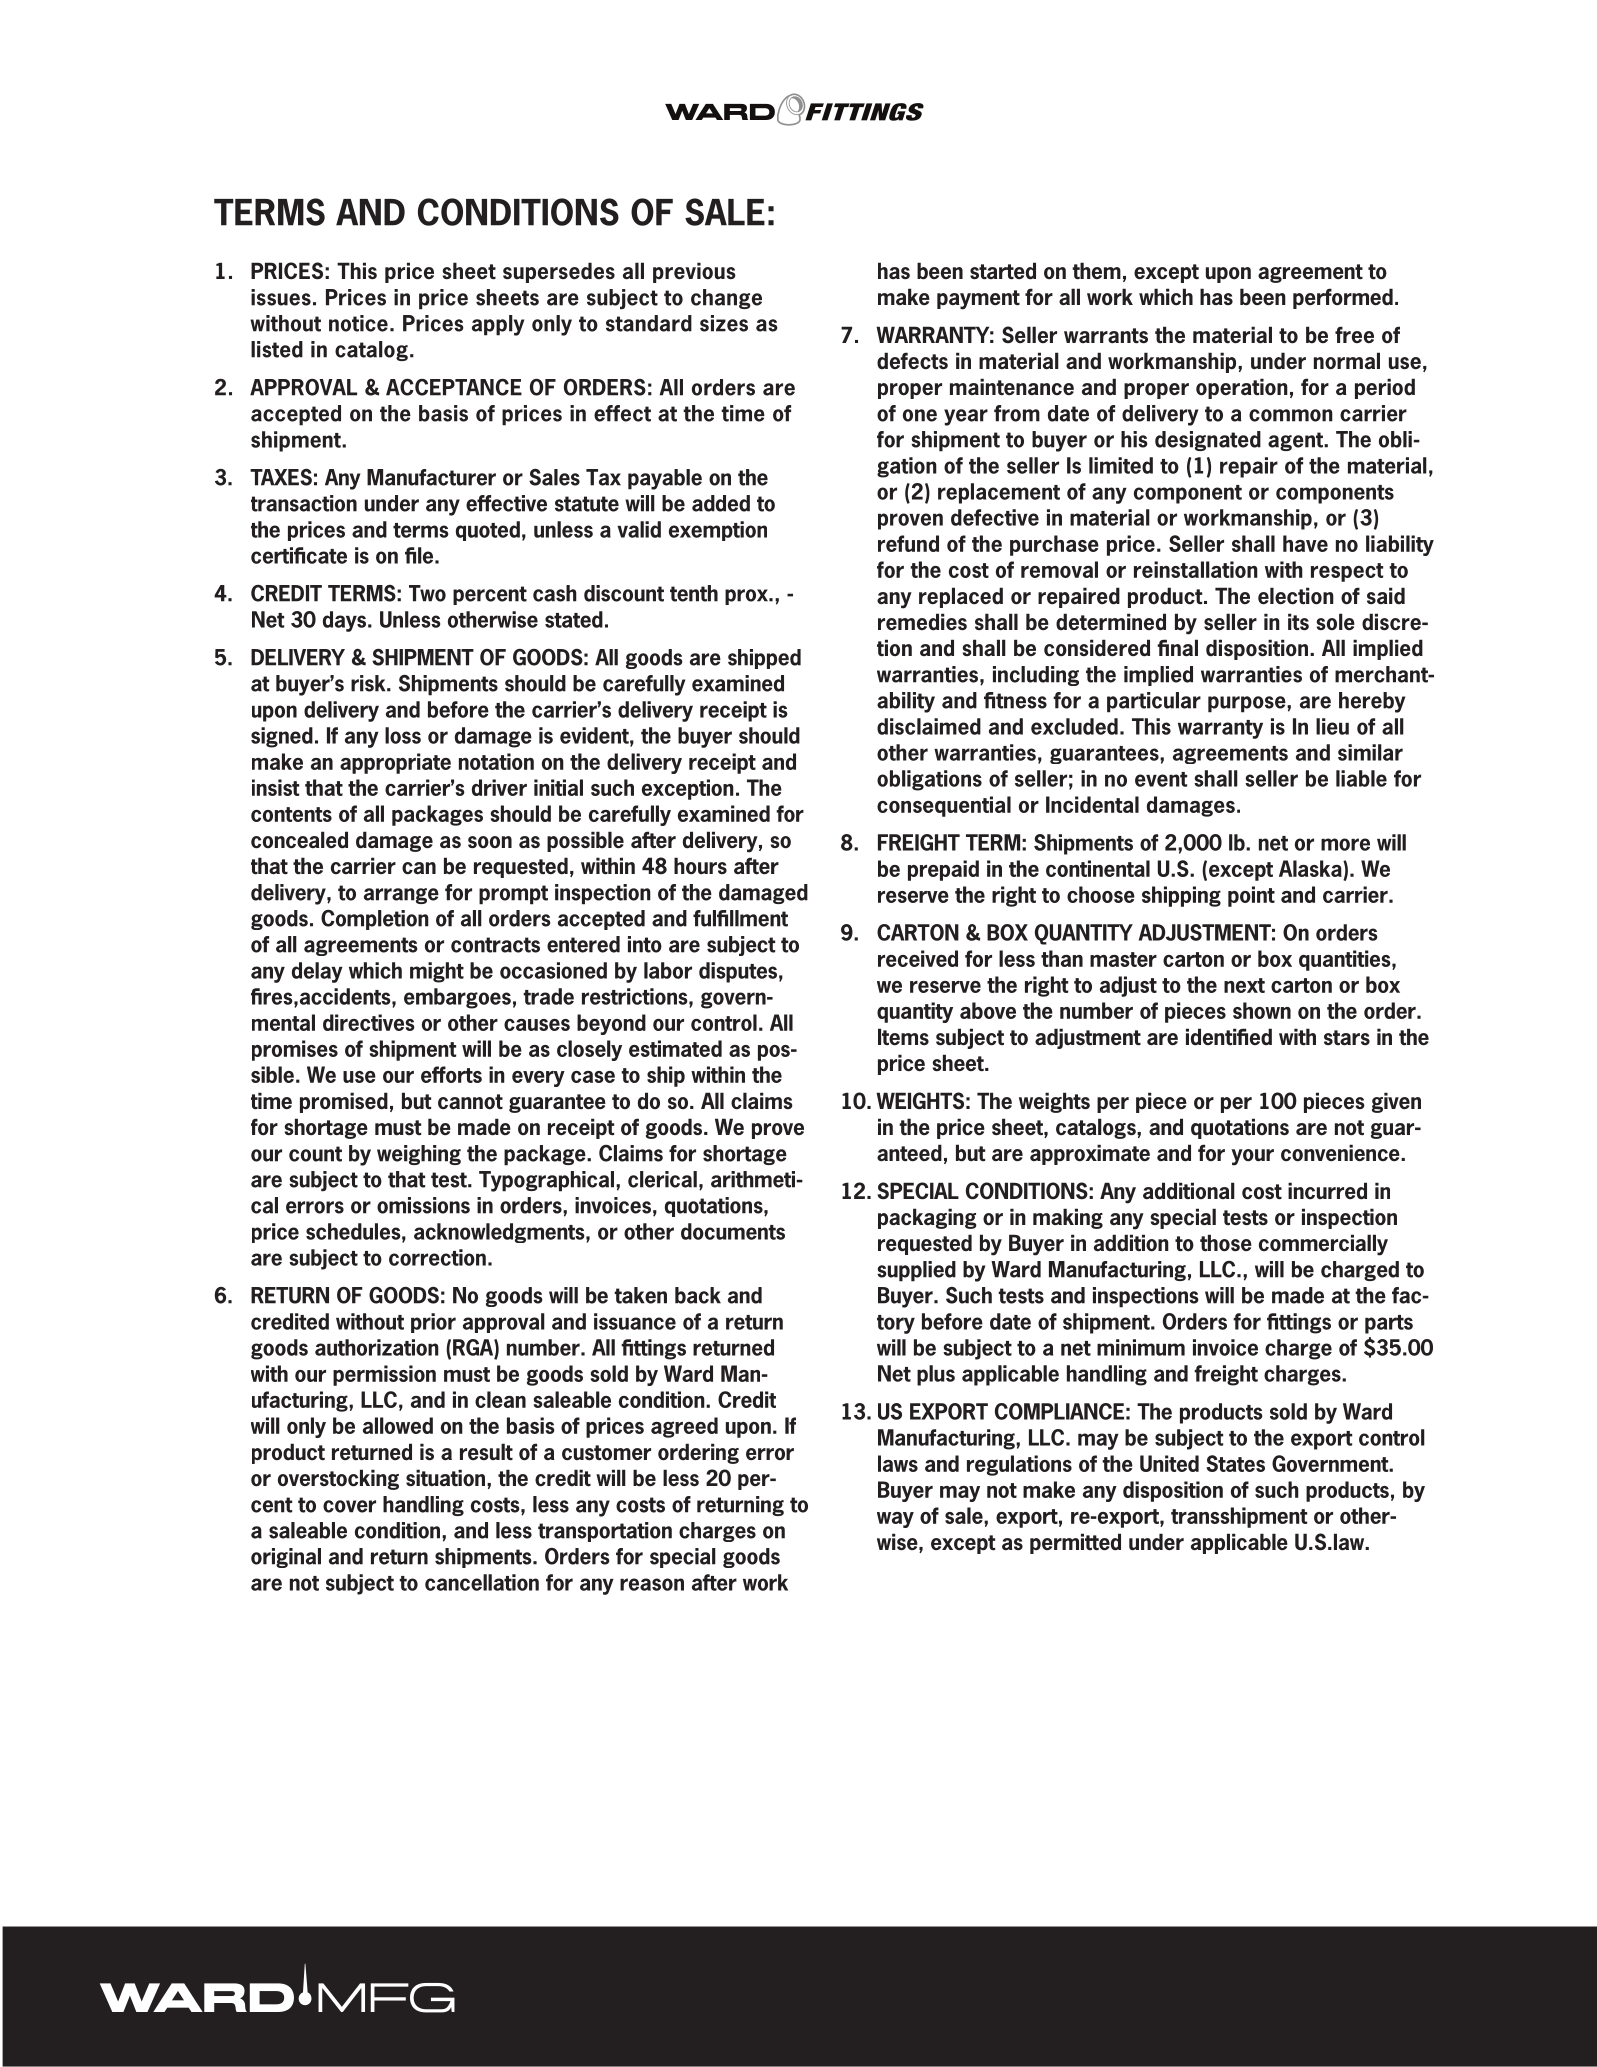 This image has width=1597, height=2067. Describe the element at coordinates (395, 763) in the image. I see `appropriate` at that location.
